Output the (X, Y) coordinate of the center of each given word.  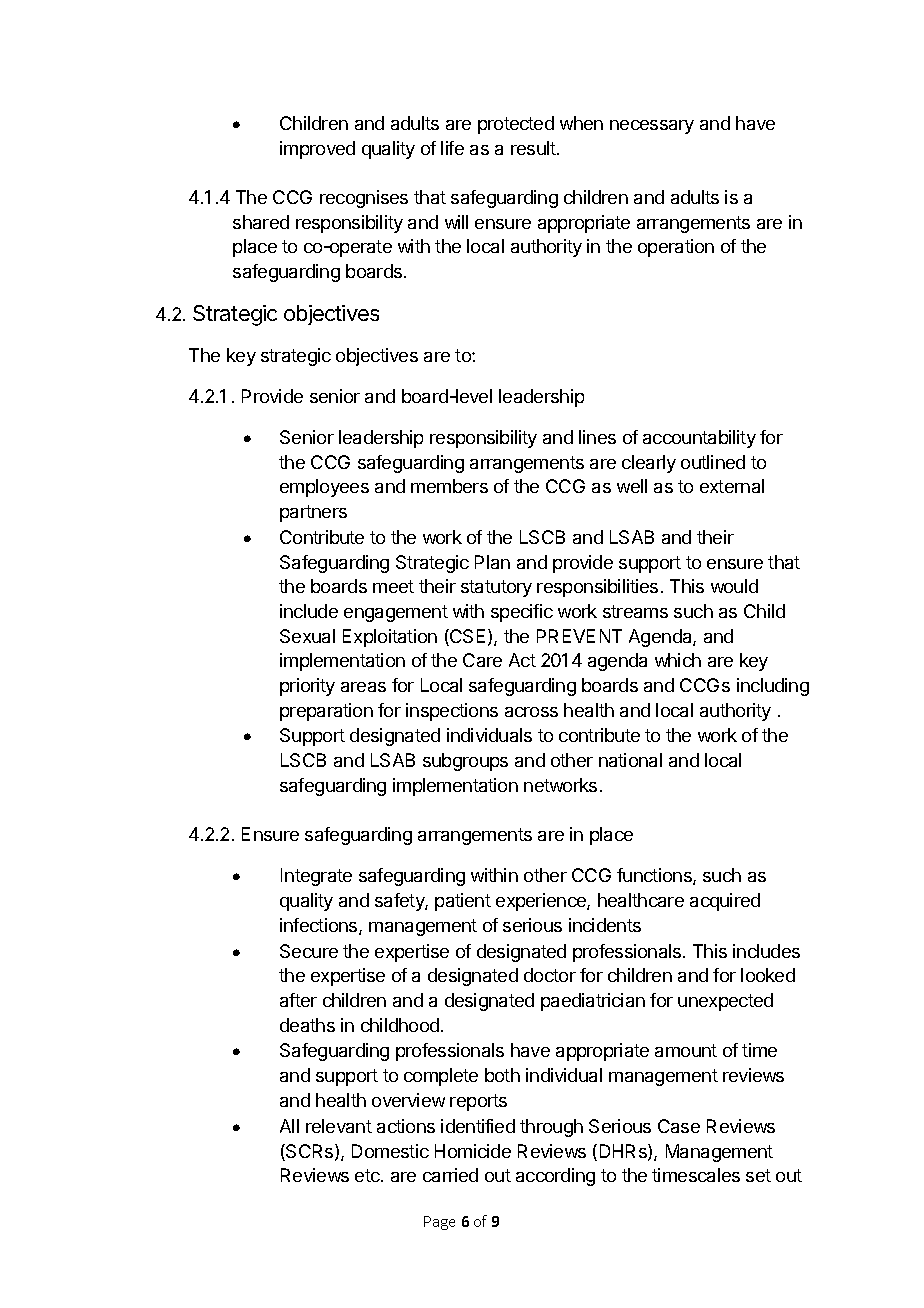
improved (317, 150)
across (531, 712)
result (534, 148)
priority (307, 687)
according (555, 1177)
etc (368, 1175)
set (758, 1175)
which (678, 660)
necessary (652, 127)
